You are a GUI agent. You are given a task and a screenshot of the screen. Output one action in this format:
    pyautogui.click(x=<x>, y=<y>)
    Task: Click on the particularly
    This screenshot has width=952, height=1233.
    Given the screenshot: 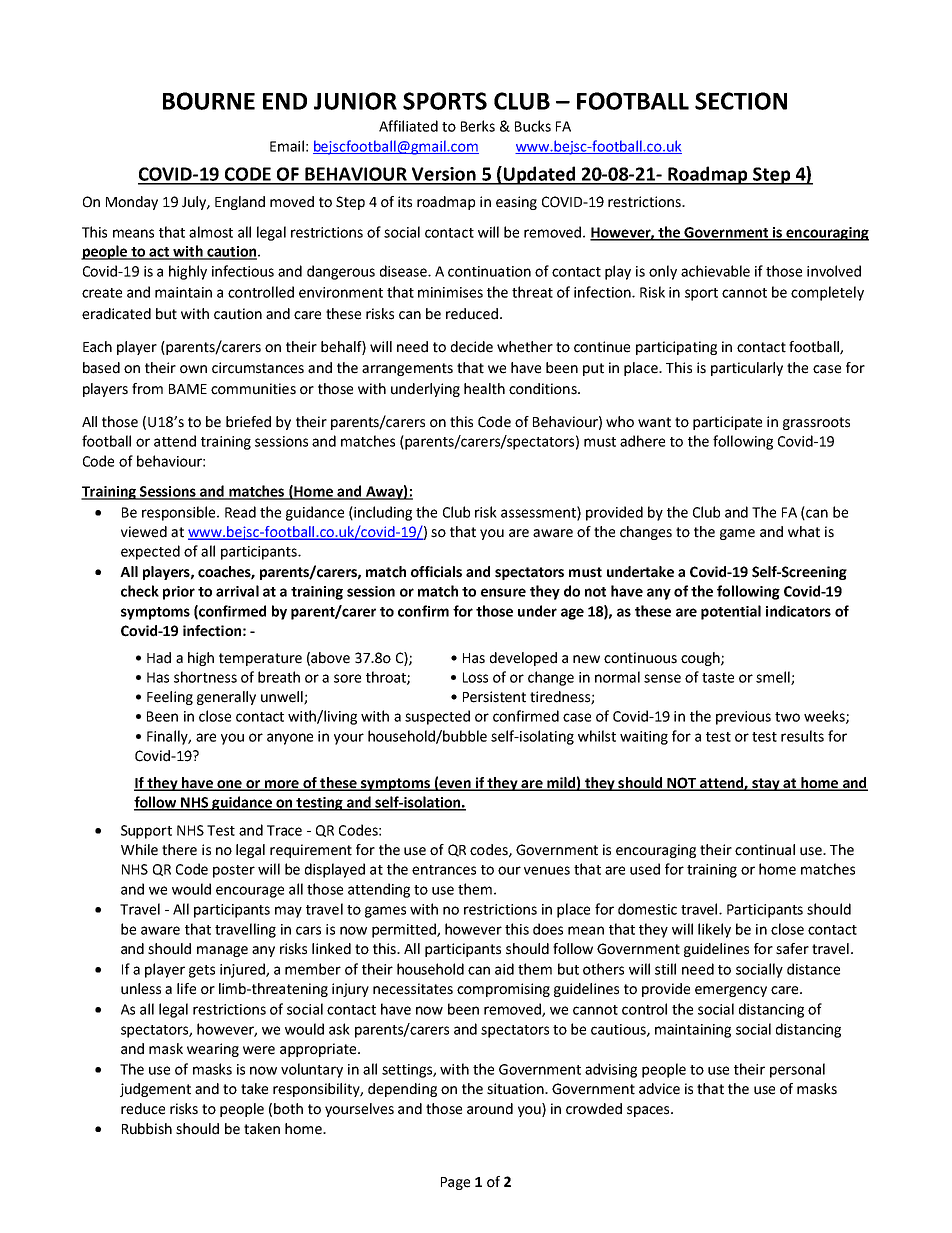 What is the action you would take?
    pyautogui.click(x=747, y=369)
